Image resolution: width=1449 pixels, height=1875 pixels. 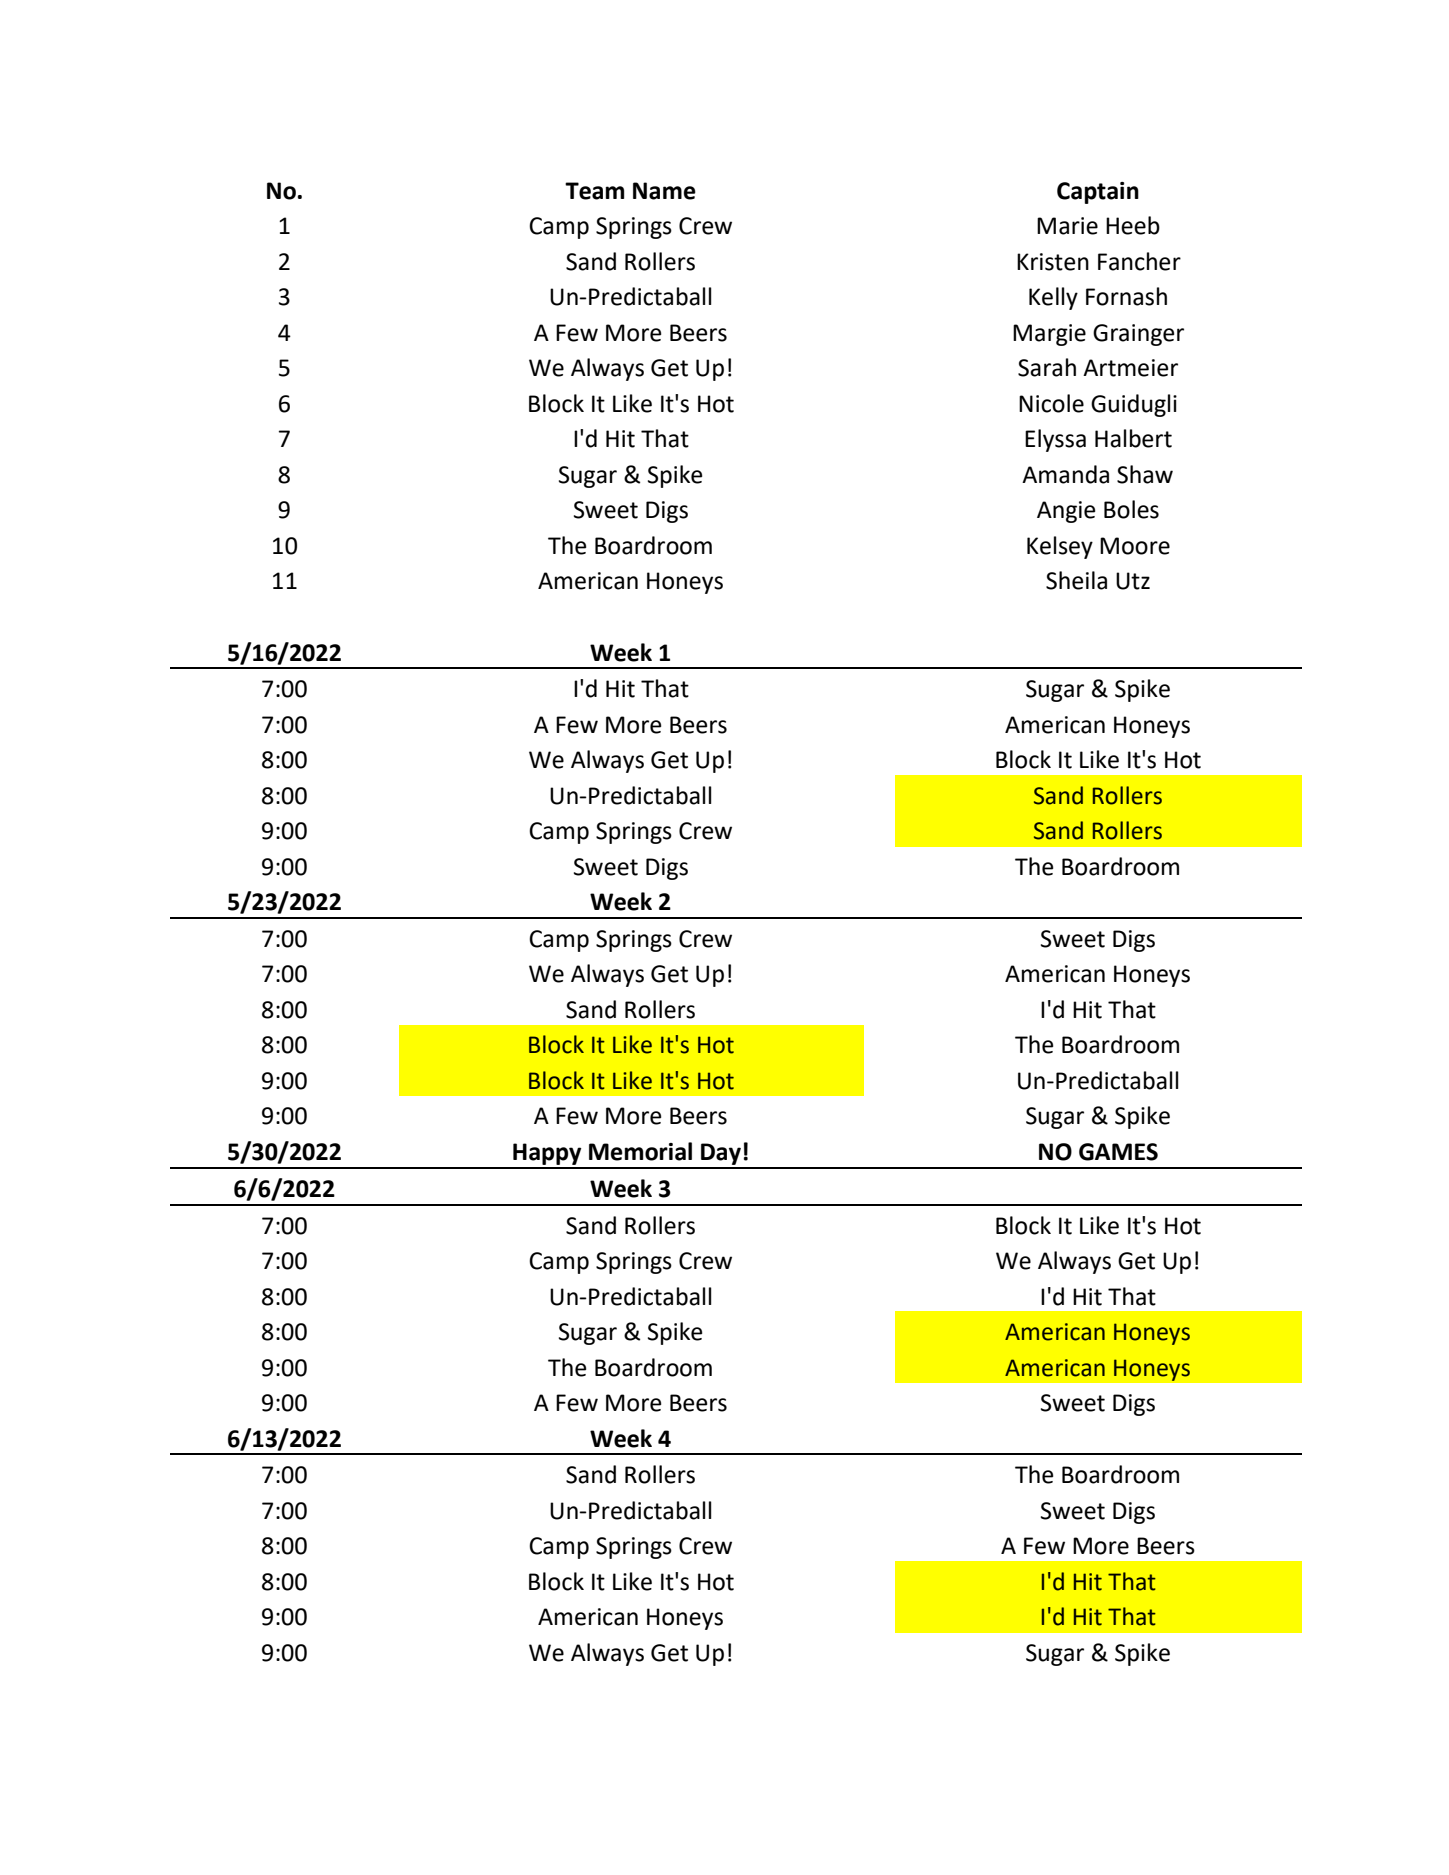 I want to click on Name, so click(x=664, y=191).
